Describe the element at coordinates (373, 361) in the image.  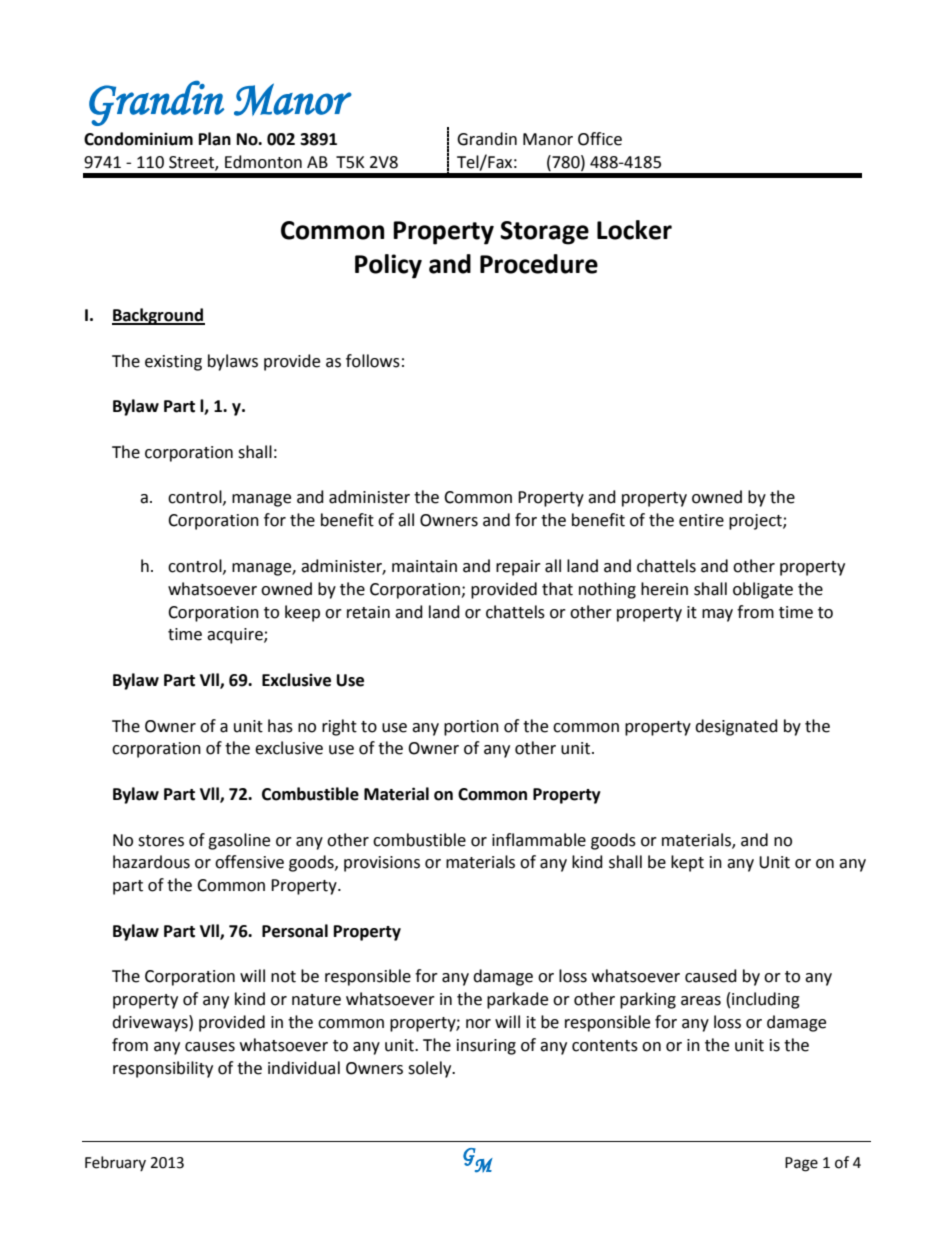
I see `follows` at that location.
